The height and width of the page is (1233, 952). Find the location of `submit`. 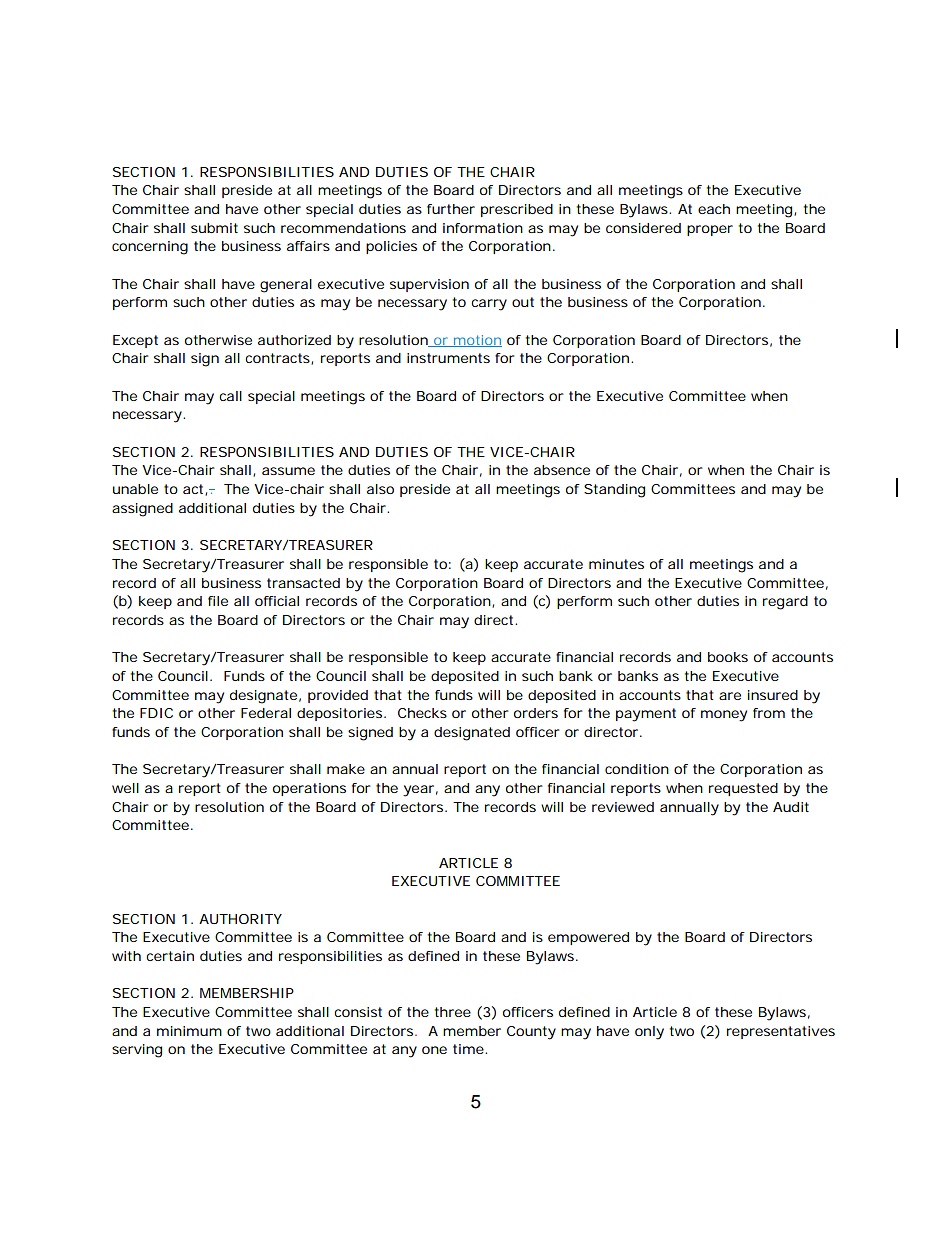

submit is located at coordinates (214, 228).
